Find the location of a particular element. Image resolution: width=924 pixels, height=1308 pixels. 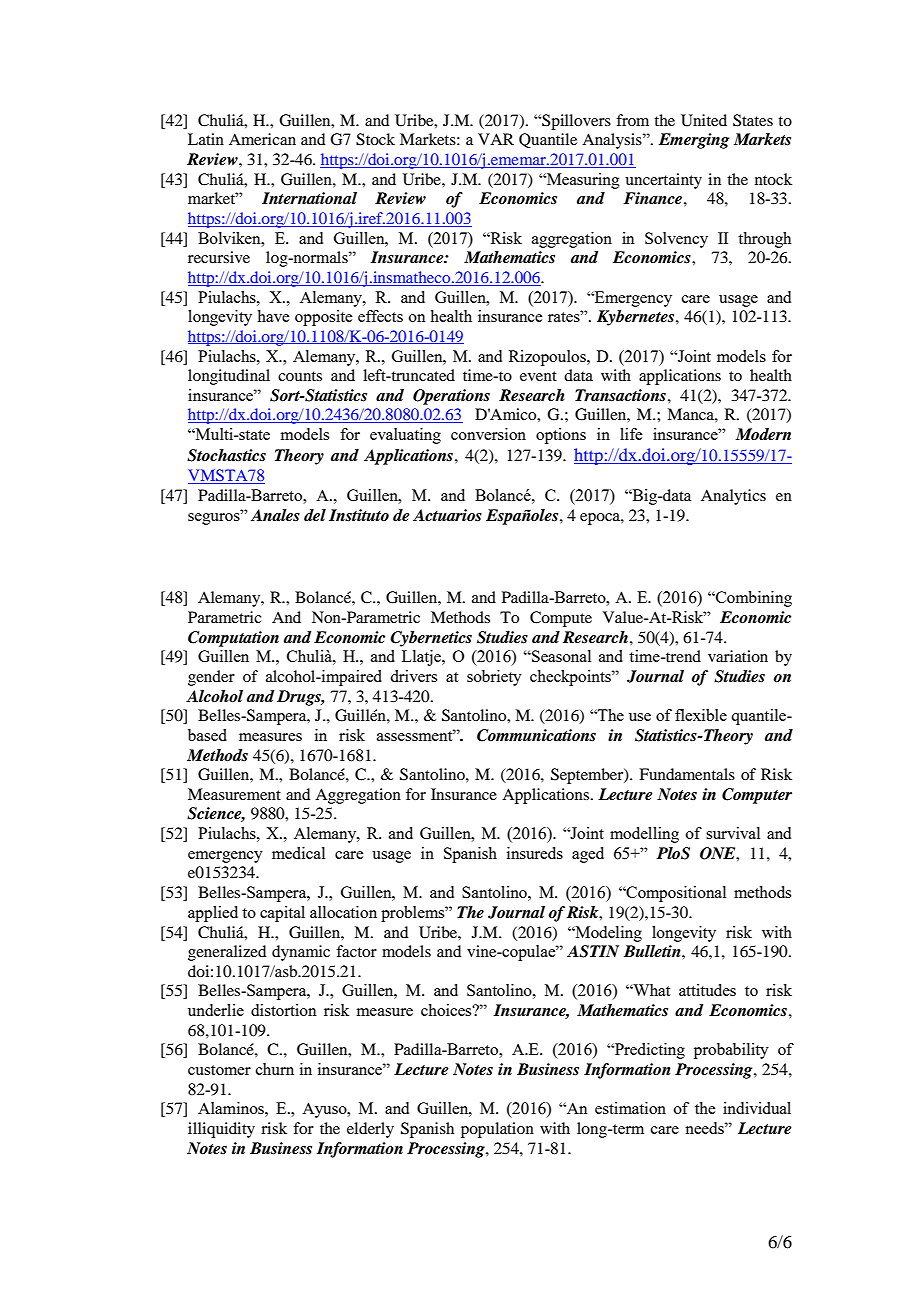

individual is located at coordinates (757, 1108).
